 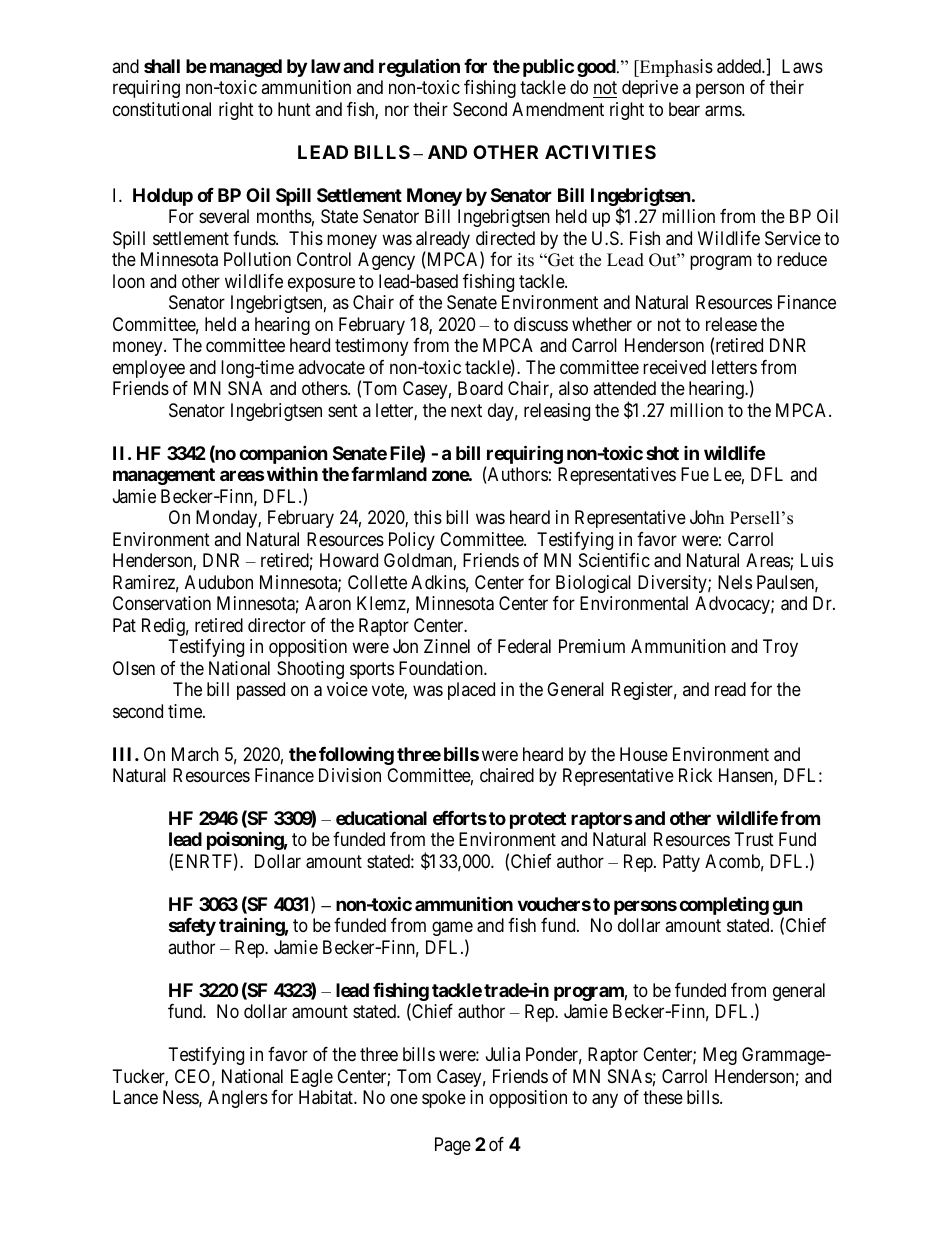 What do you see at coordinates (164, 476) in the page?
I see `management` at bounding box center [164, 476].
